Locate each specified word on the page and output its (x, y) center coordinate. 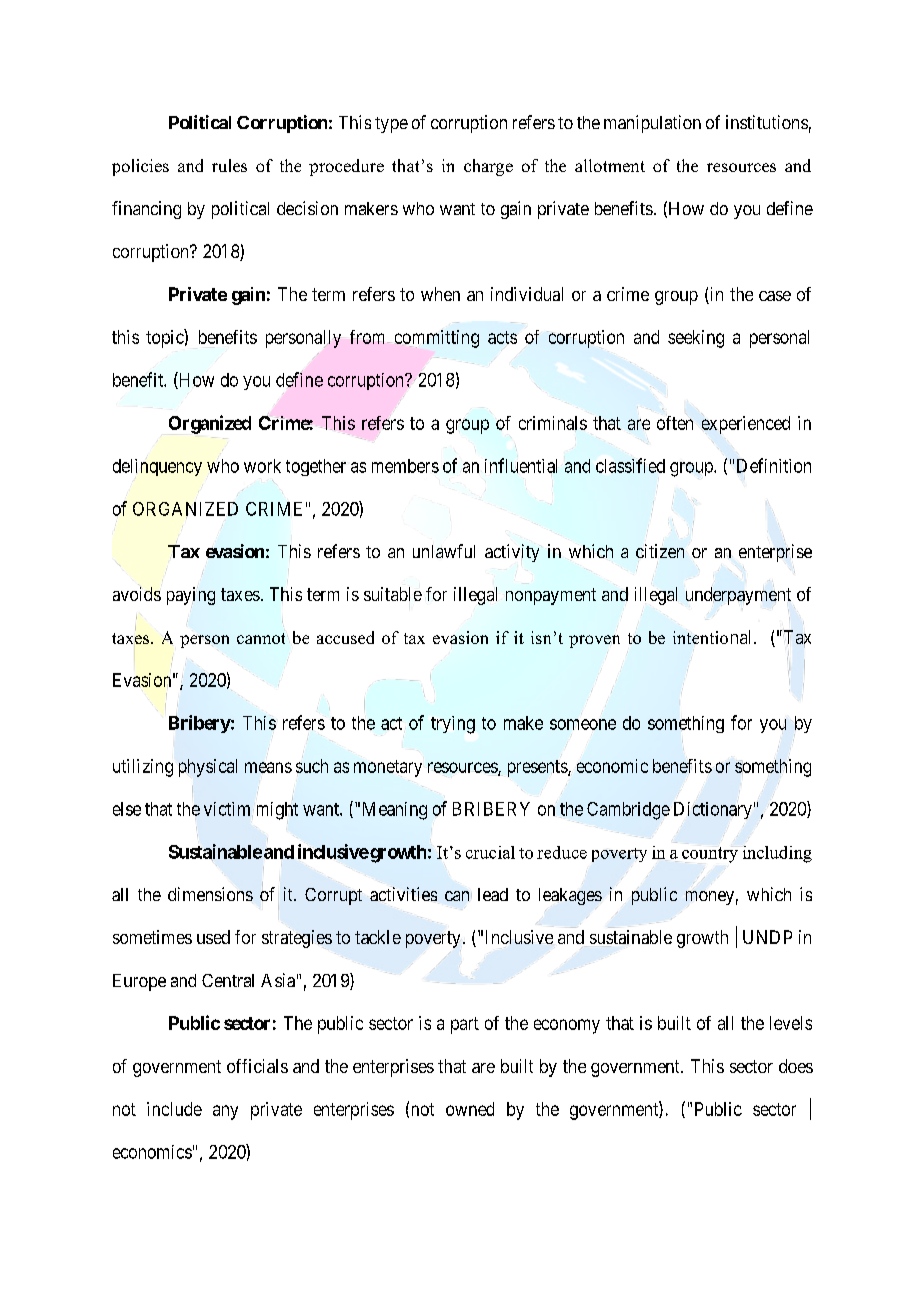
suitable (393, 594)
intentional (714, 637)
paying (191, 596)
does (796, 1066)
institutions (767, 122)
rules (229, 165)
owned (470, 1109)
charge (488, 167)
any (225, 1112)
